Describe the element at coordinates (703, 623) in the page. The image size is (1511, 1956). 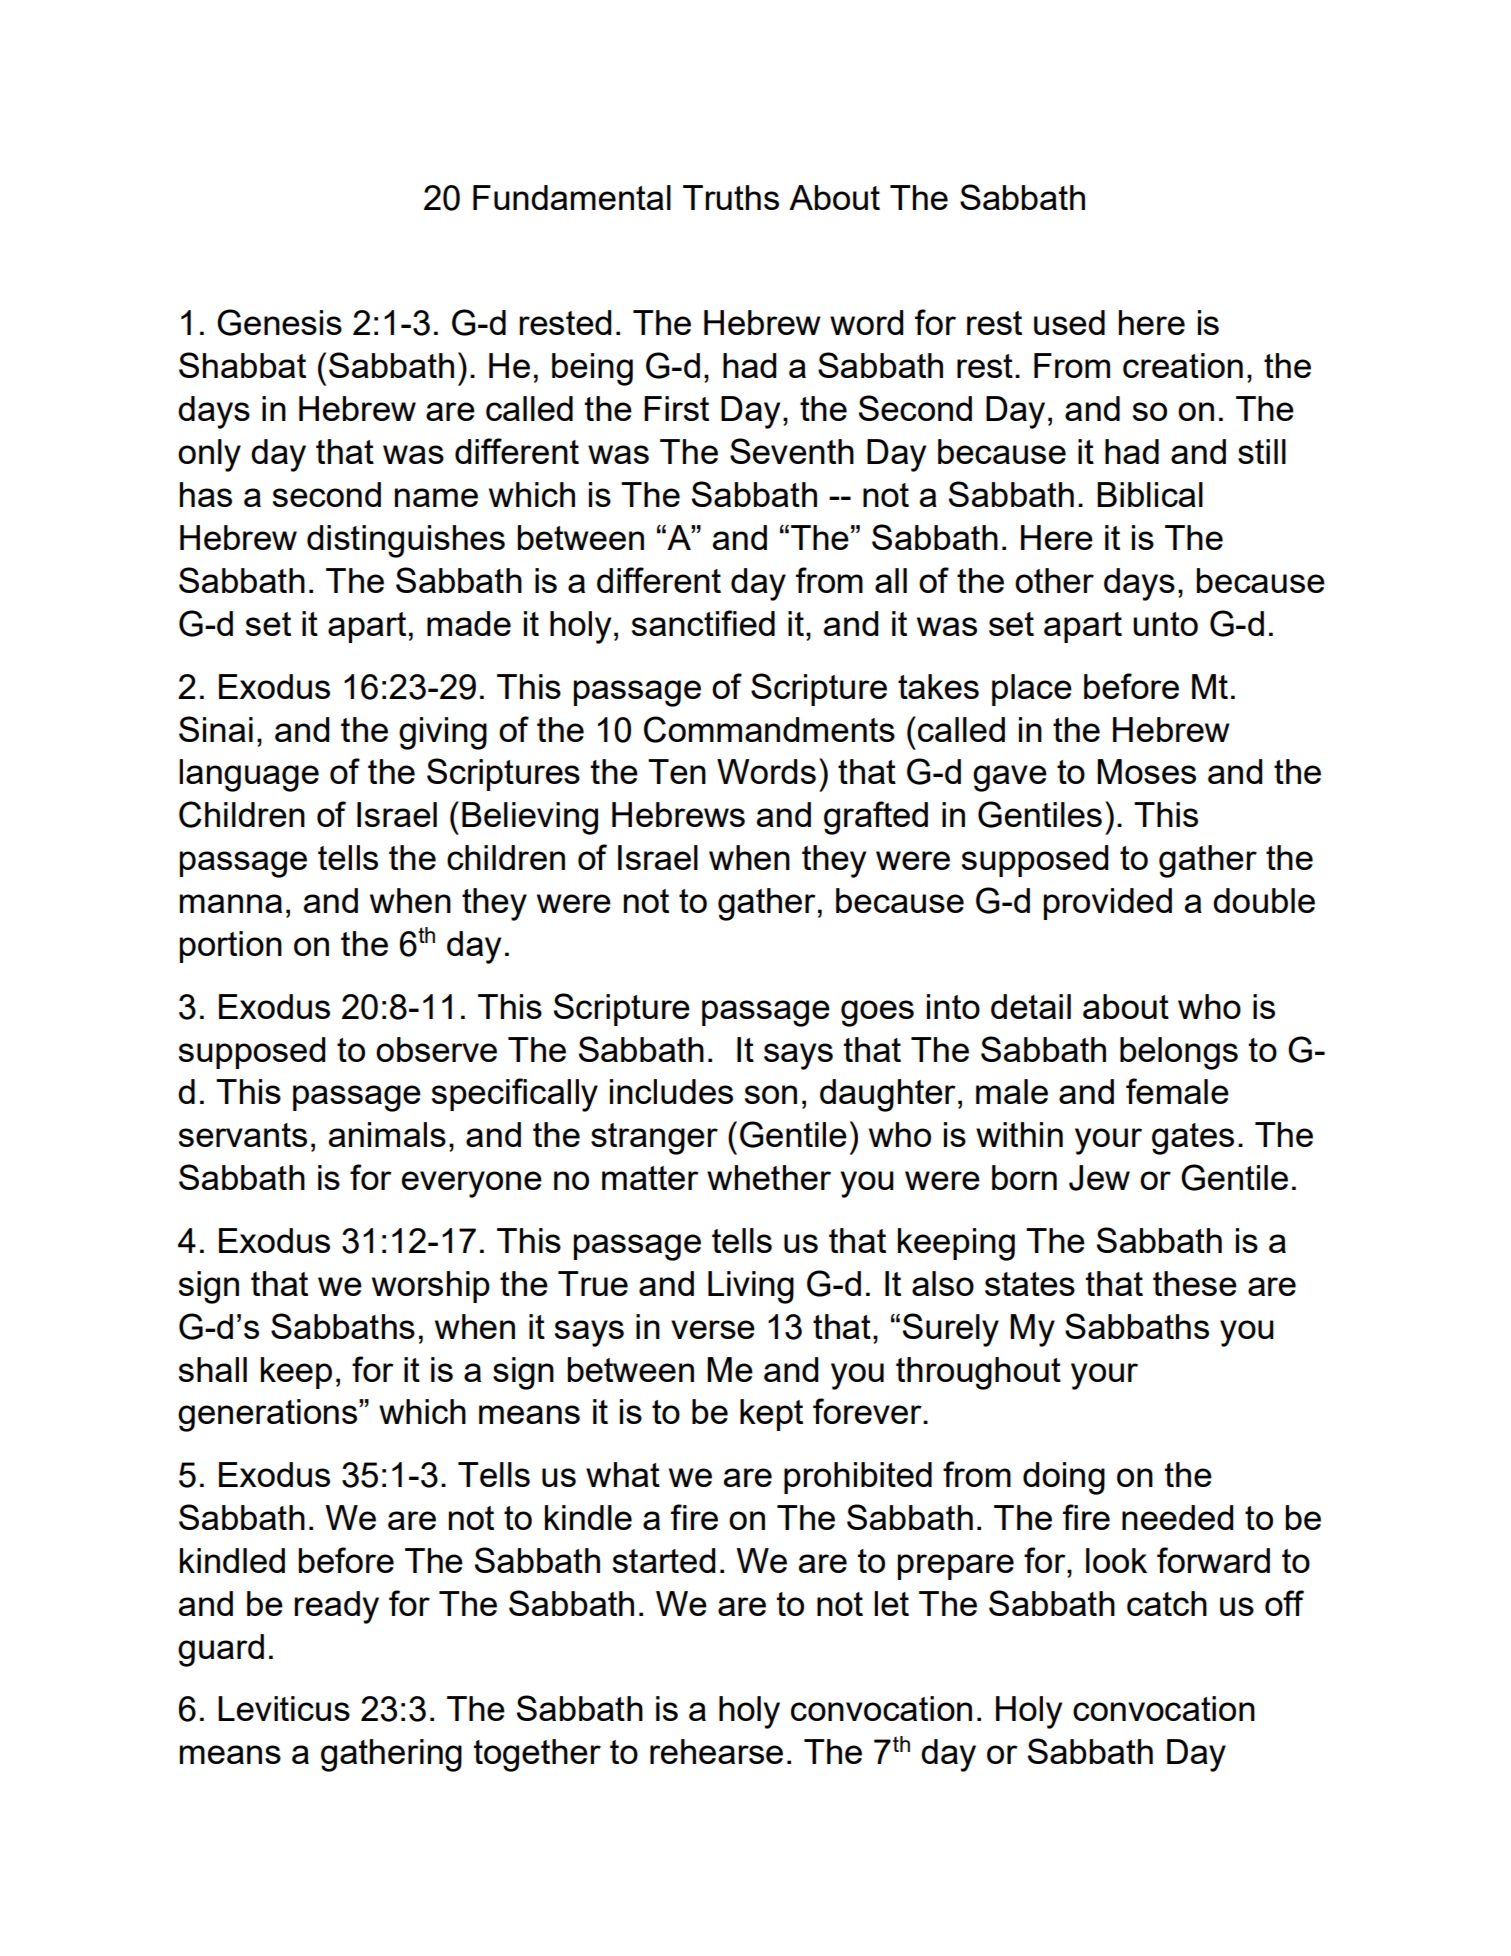
I see `sanctified` at that location.
